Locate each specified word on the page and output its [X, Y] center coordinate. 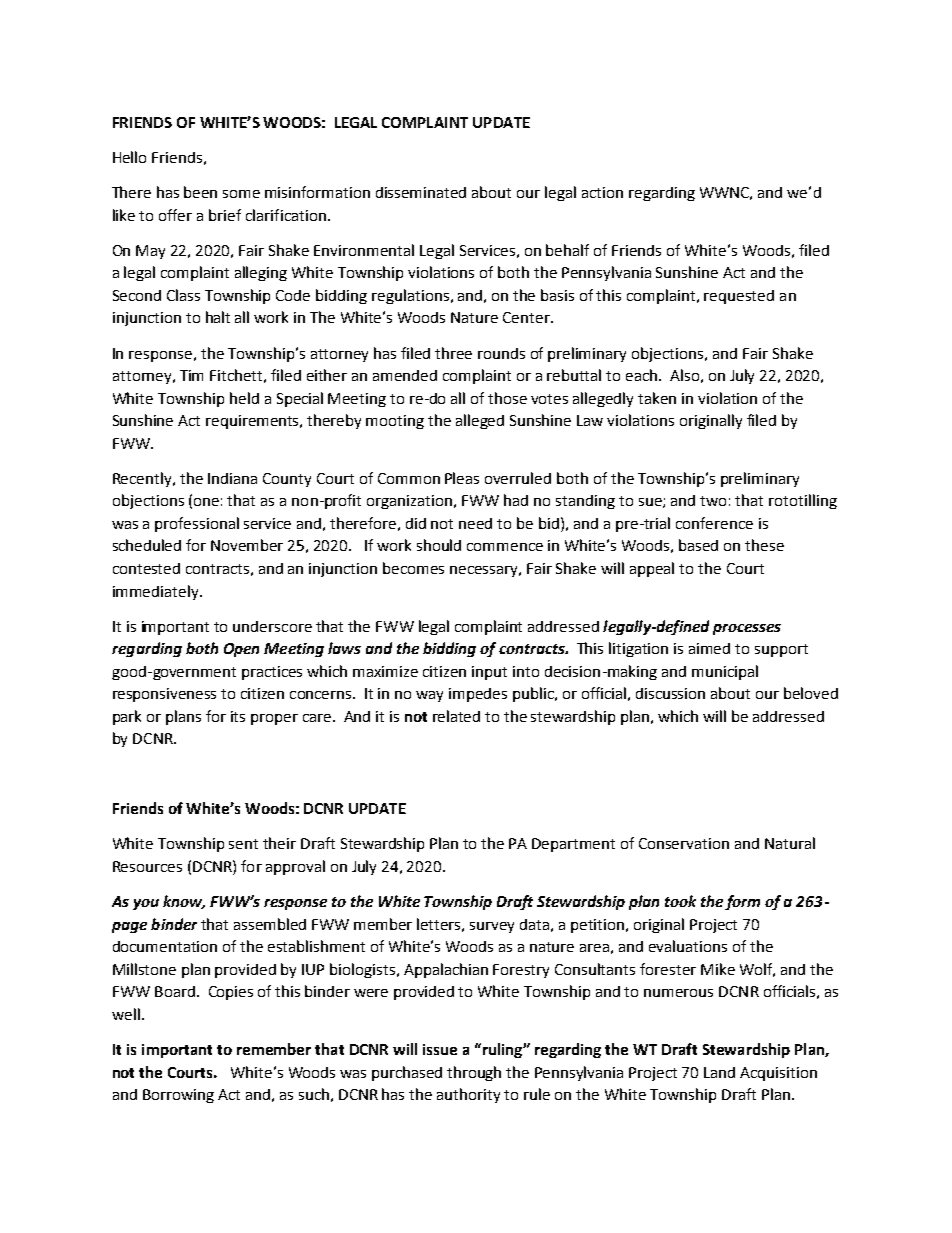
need [475, 523]
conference [714, 523]
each [643, 375]
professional [197, 524]
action [602, 192]
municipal [725, 672]
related [456, 716]
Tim [191, 375]
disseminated [421, 192]
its [238, 716]
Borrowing [178, 1096]
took [680, 901]
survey [492, 927]
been [200, 192]
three [453, 353]
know [184, 902]
